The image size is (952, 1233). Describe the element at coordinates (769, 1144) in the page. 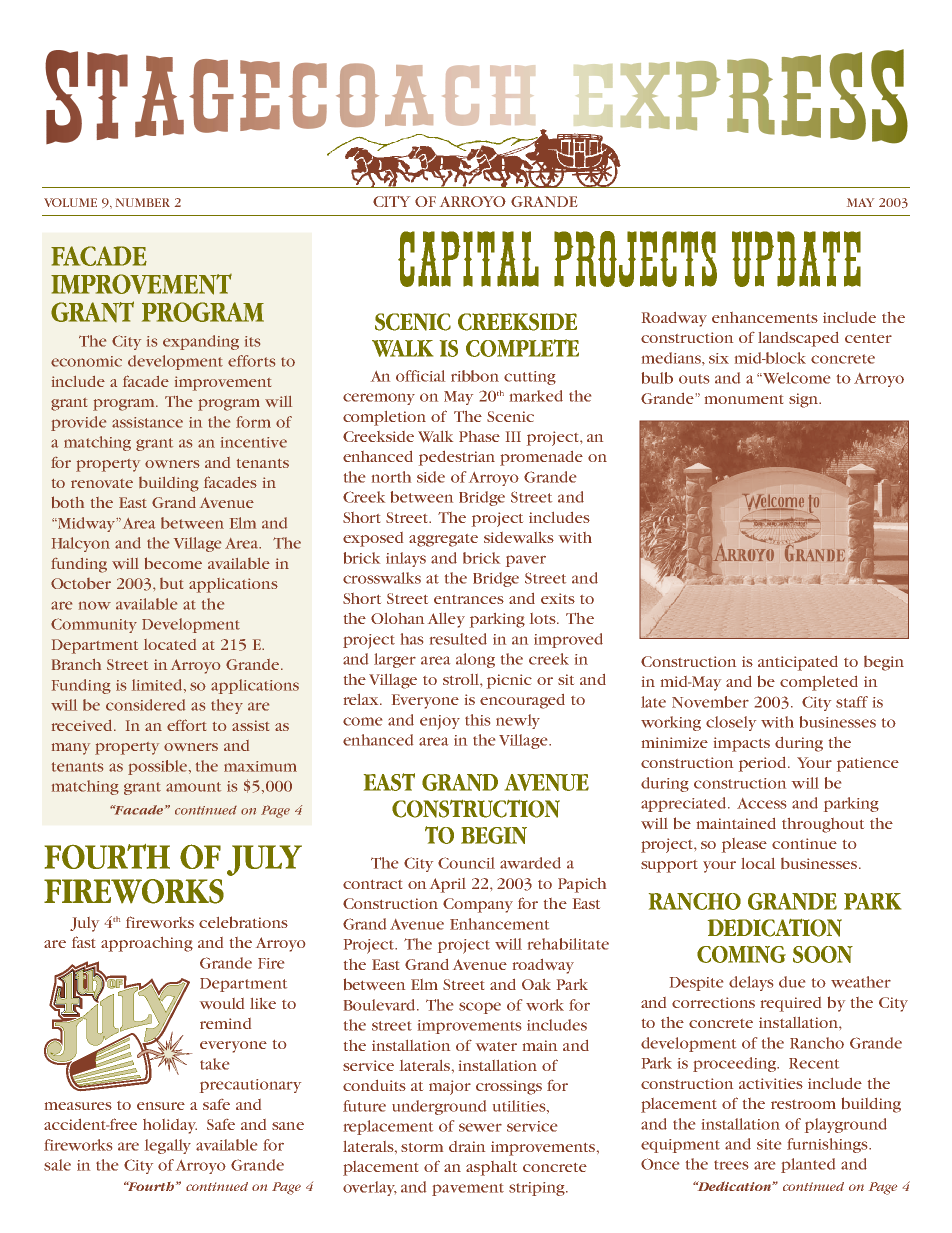

I see `site` at that location.
